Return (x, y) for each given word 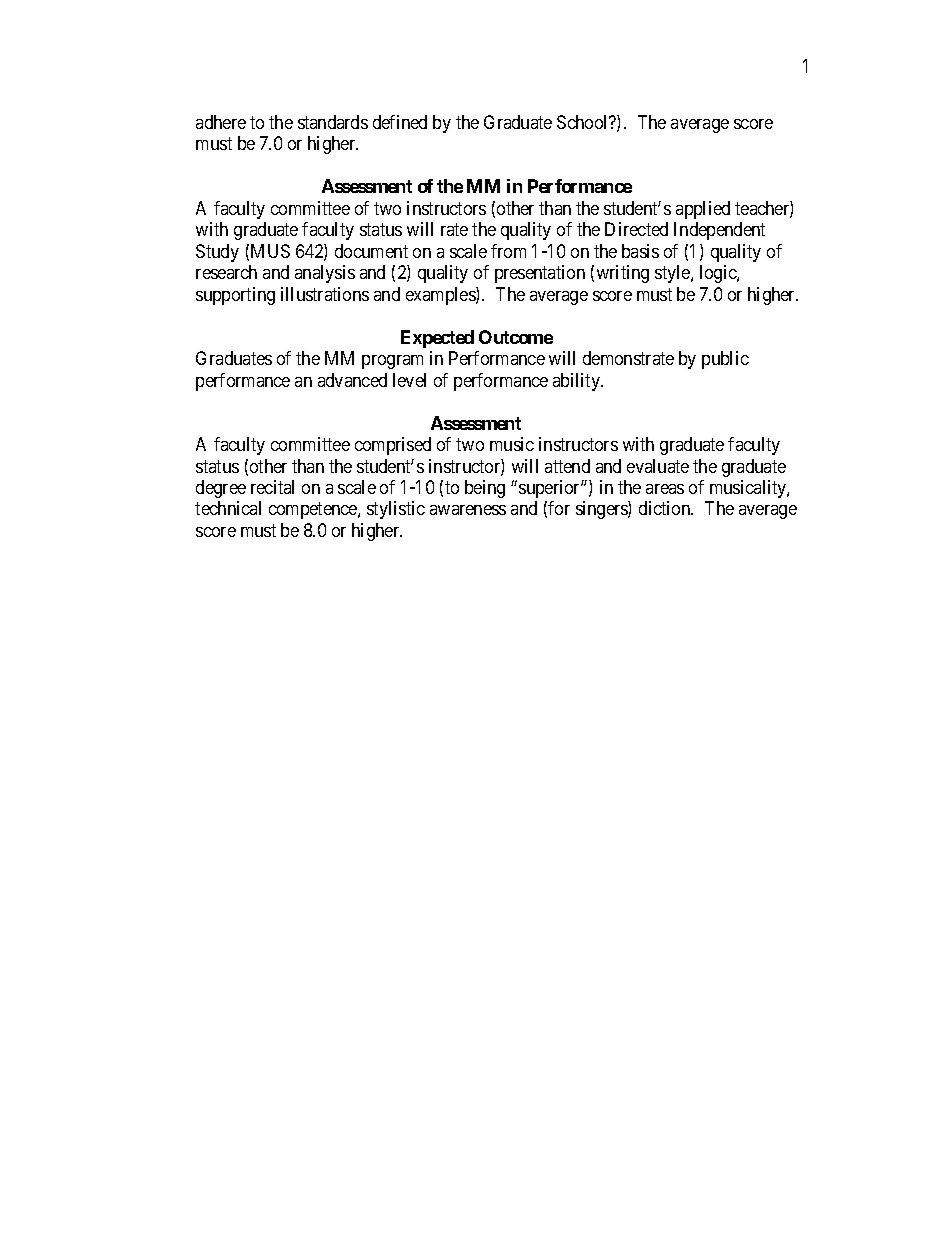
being (485, 489)
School (584, 122)
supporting (235, 296)
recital (272, 487)
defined (400, 122)
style (673, 274)
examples (441, 296)
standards (333, 122)
